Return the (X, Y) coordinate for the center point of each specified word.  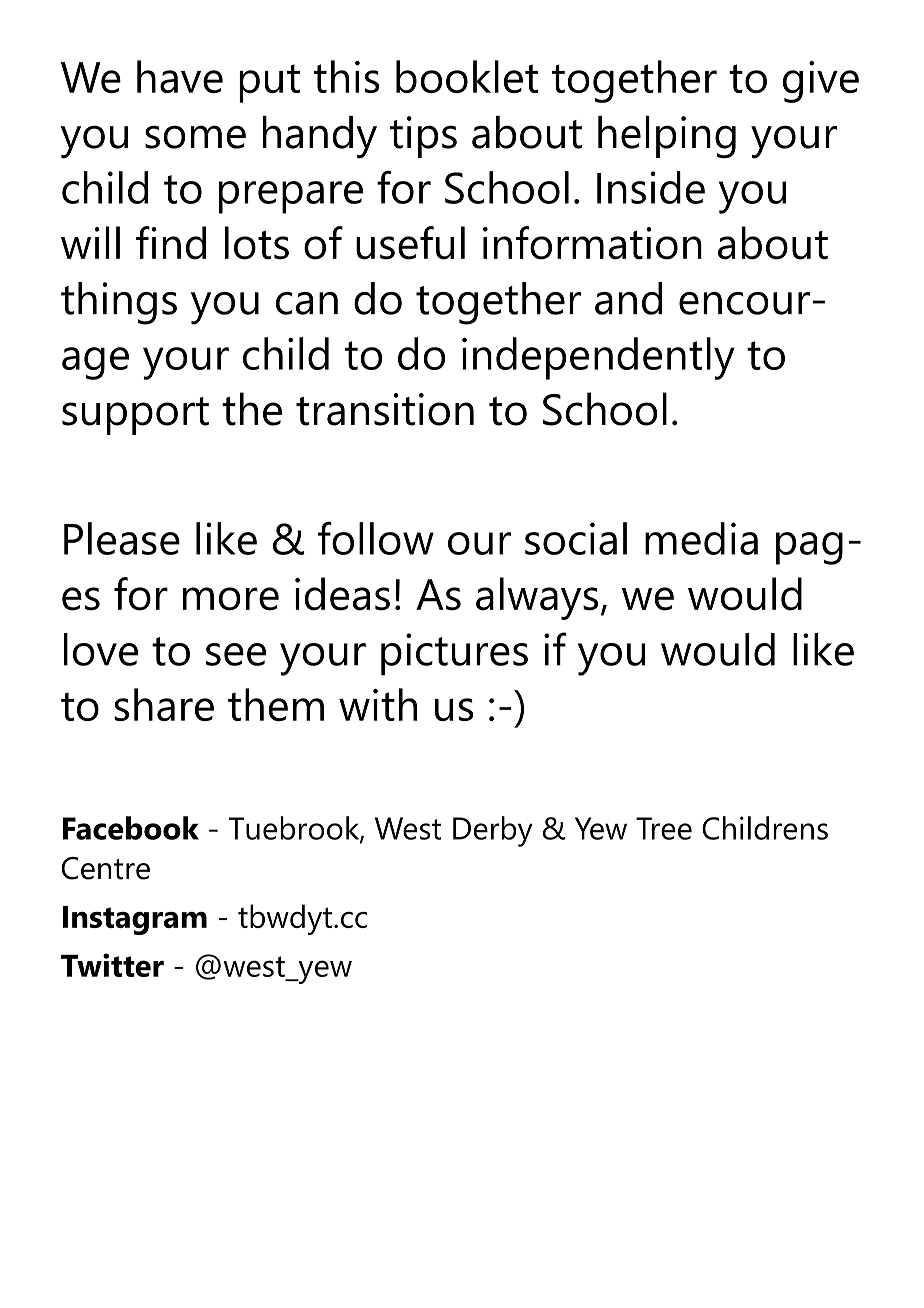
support (135, 416)
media (701, 538)
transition (385, 409)
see (236, 654)
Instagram (135, 920)
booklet (467, 76)
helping (667, 137)
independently (598, 358)
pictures (454, 654)
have (180, 76)
